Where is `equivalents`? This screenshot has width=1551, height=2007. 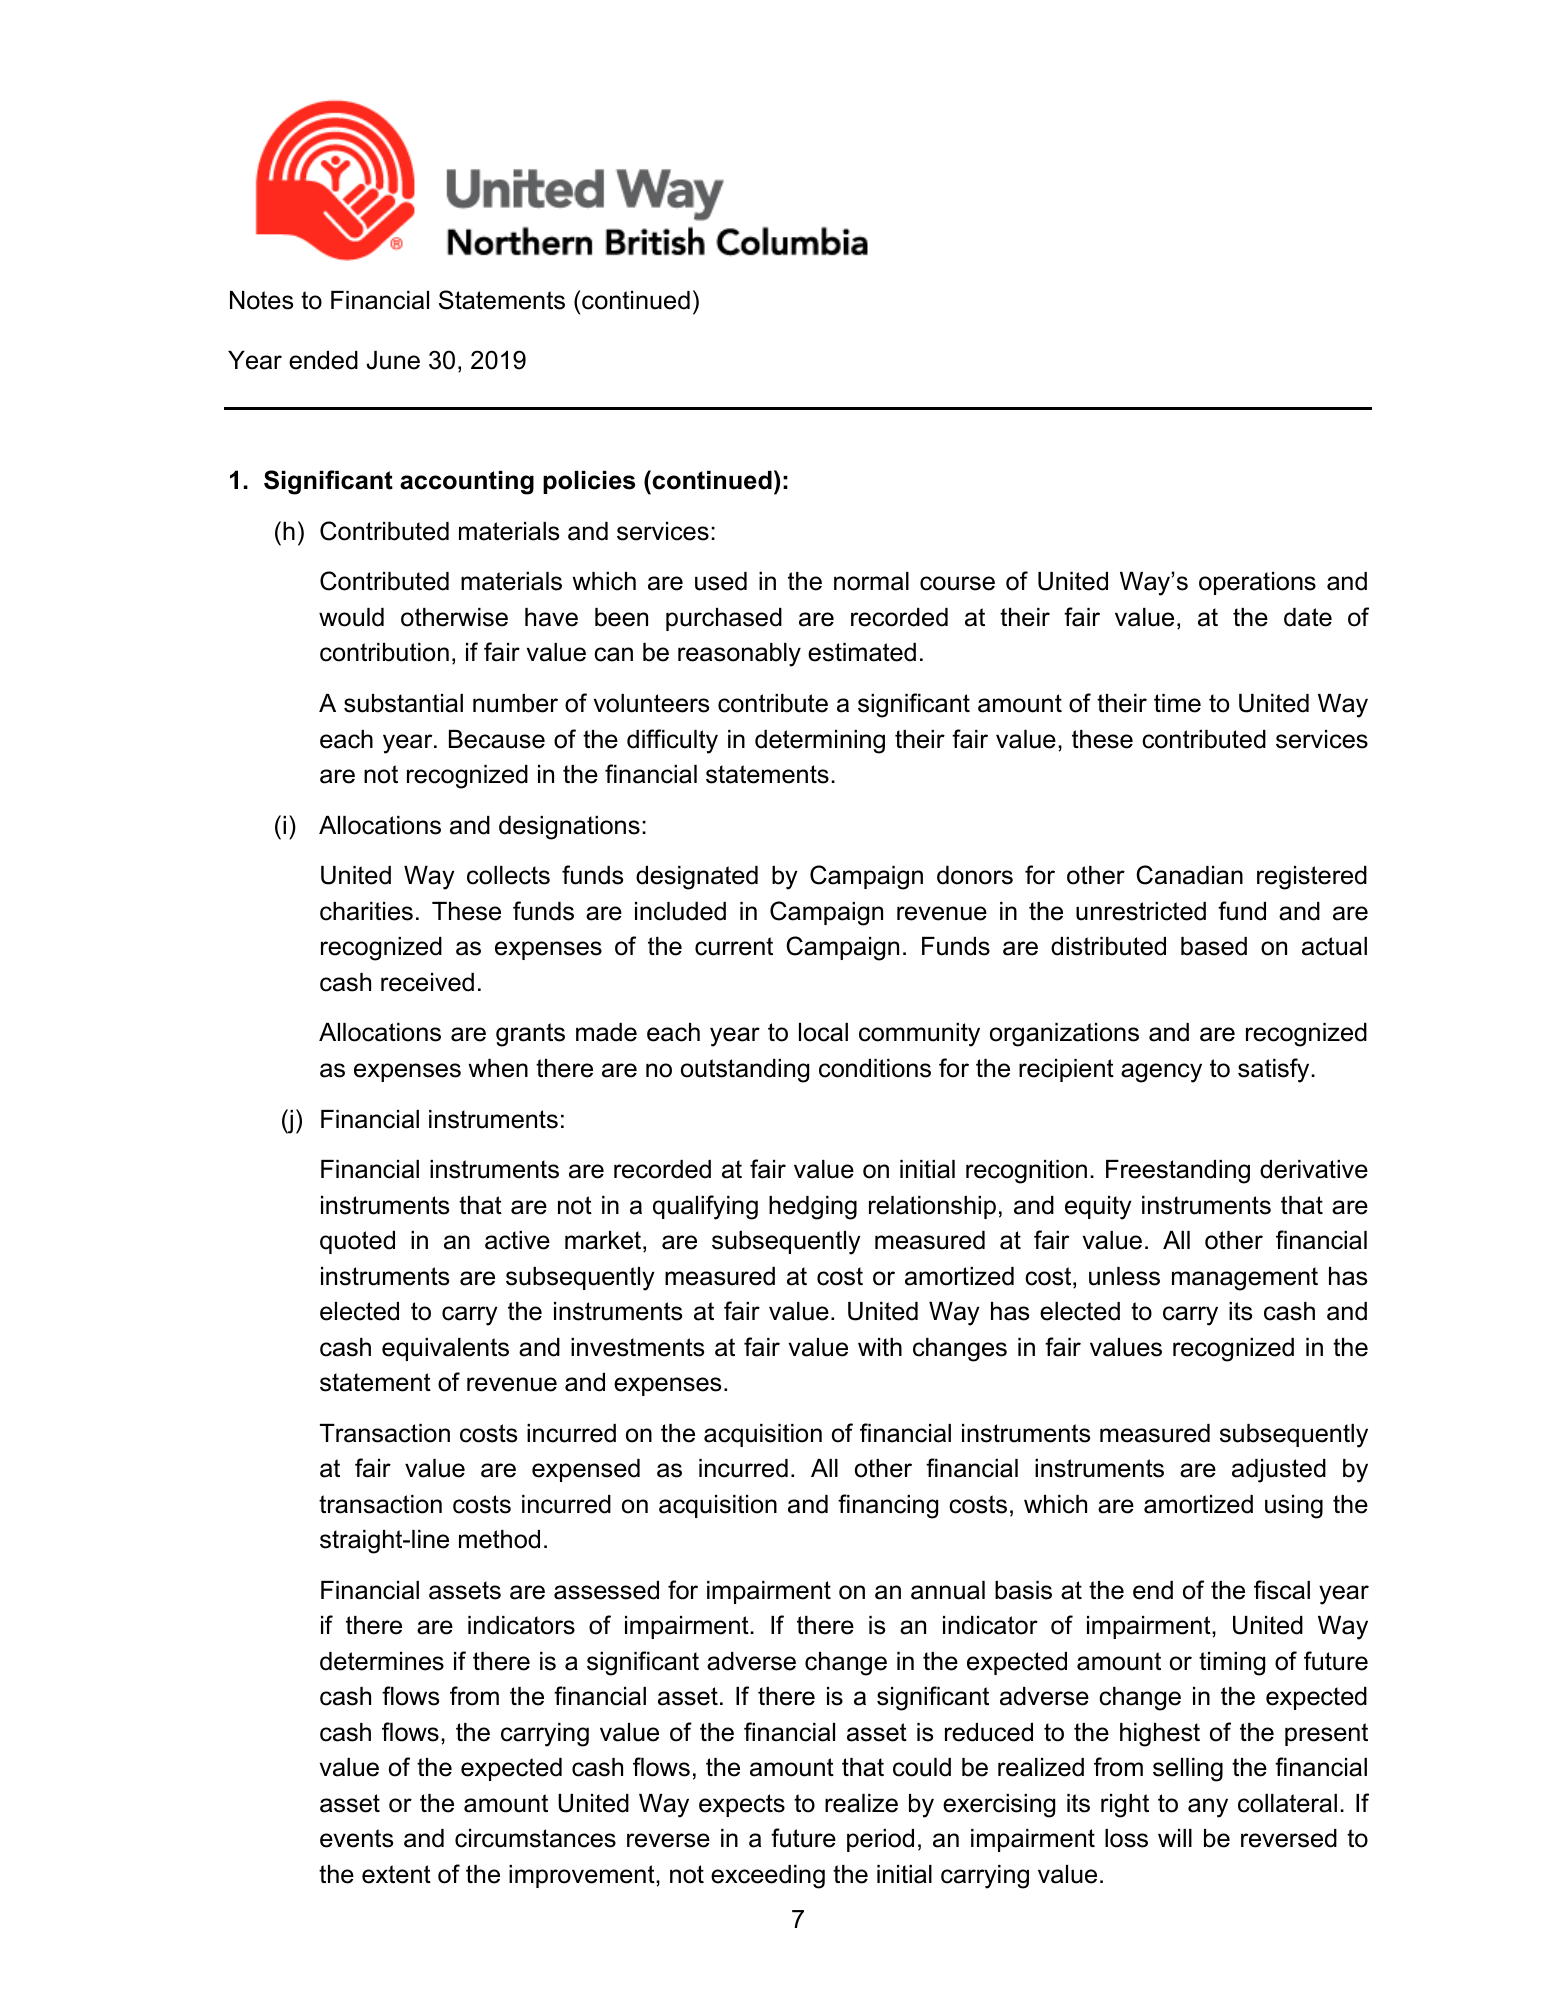
equivalents is located at coordinates (445, 1349).
